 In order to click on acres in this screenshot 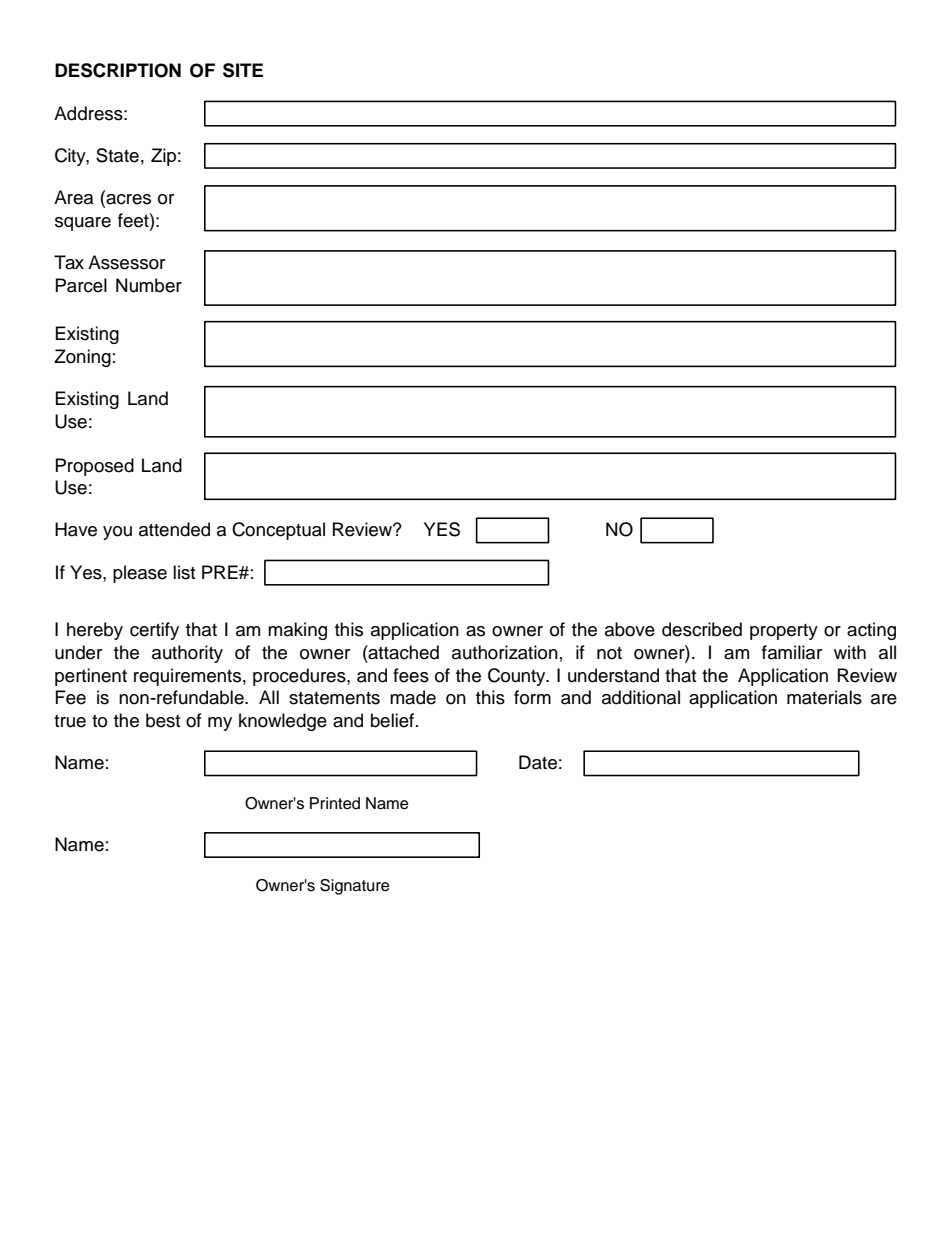, I will do `click(127, 199)`.
